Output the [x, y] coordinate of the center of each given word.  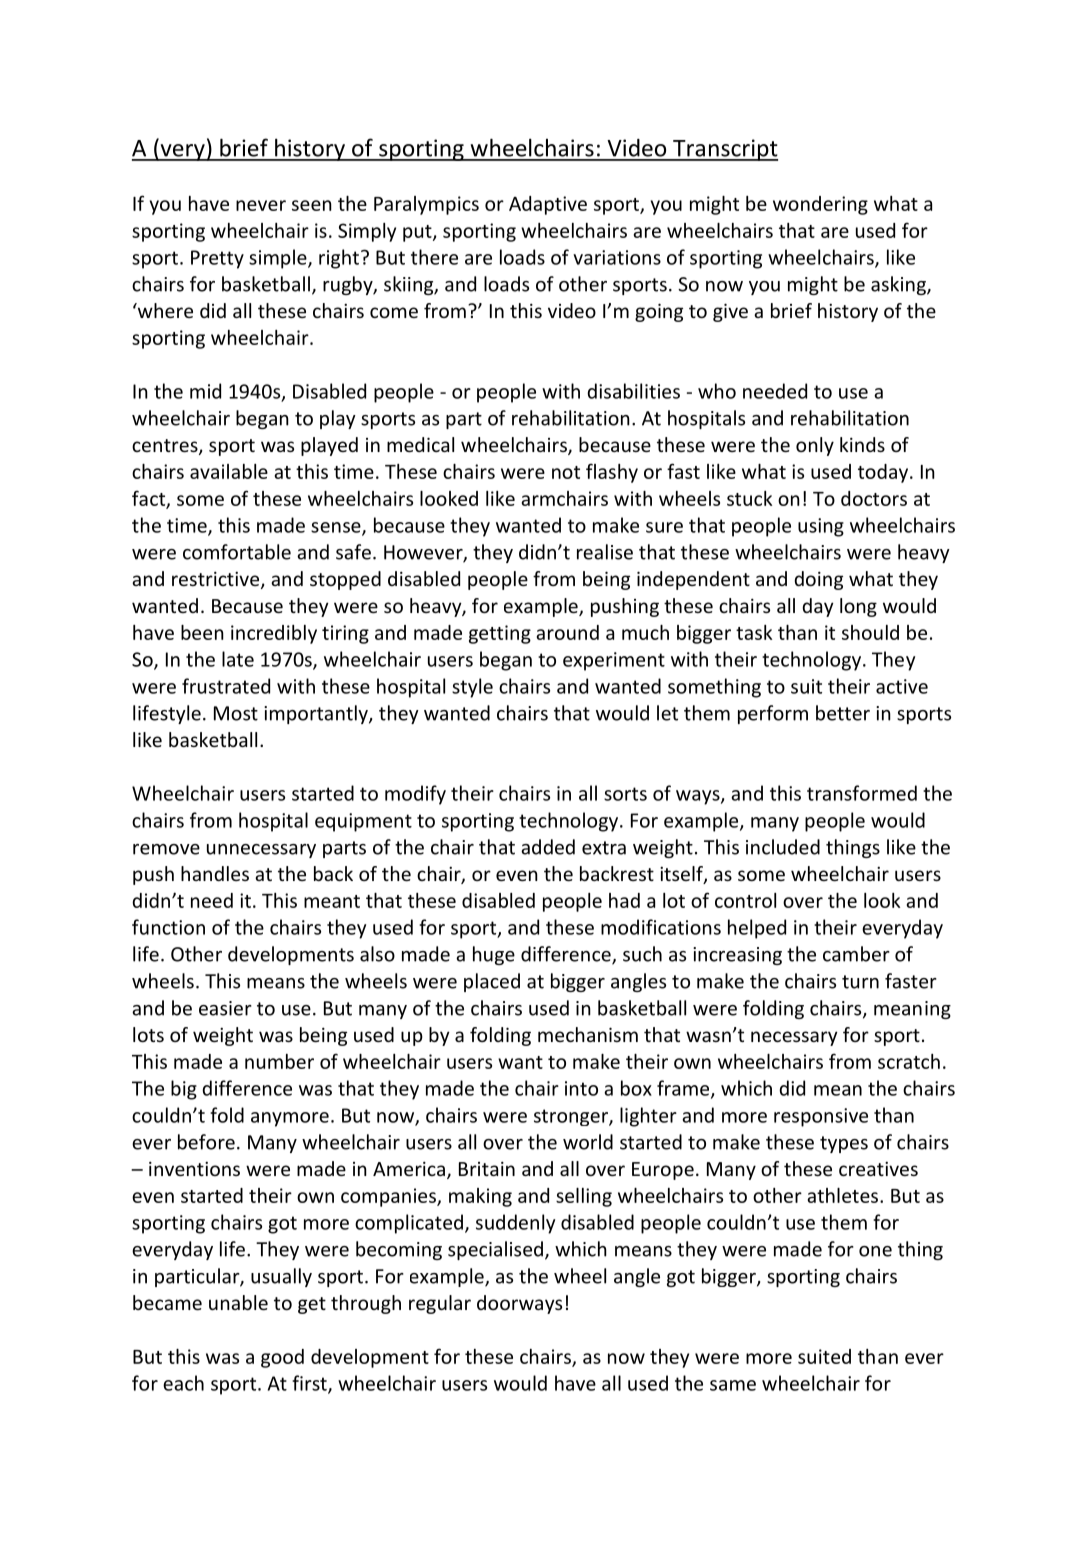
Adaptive [548, 205]
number [279, 1061]
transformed [862, 793]
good [282, 1358]
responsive [821, 1117]
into [581, 1088]
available [229, 471]
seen [312, 205]
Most [236, 713]
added [548, 847]
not [566, 472]
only [815, 446]
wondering [820, 205]
